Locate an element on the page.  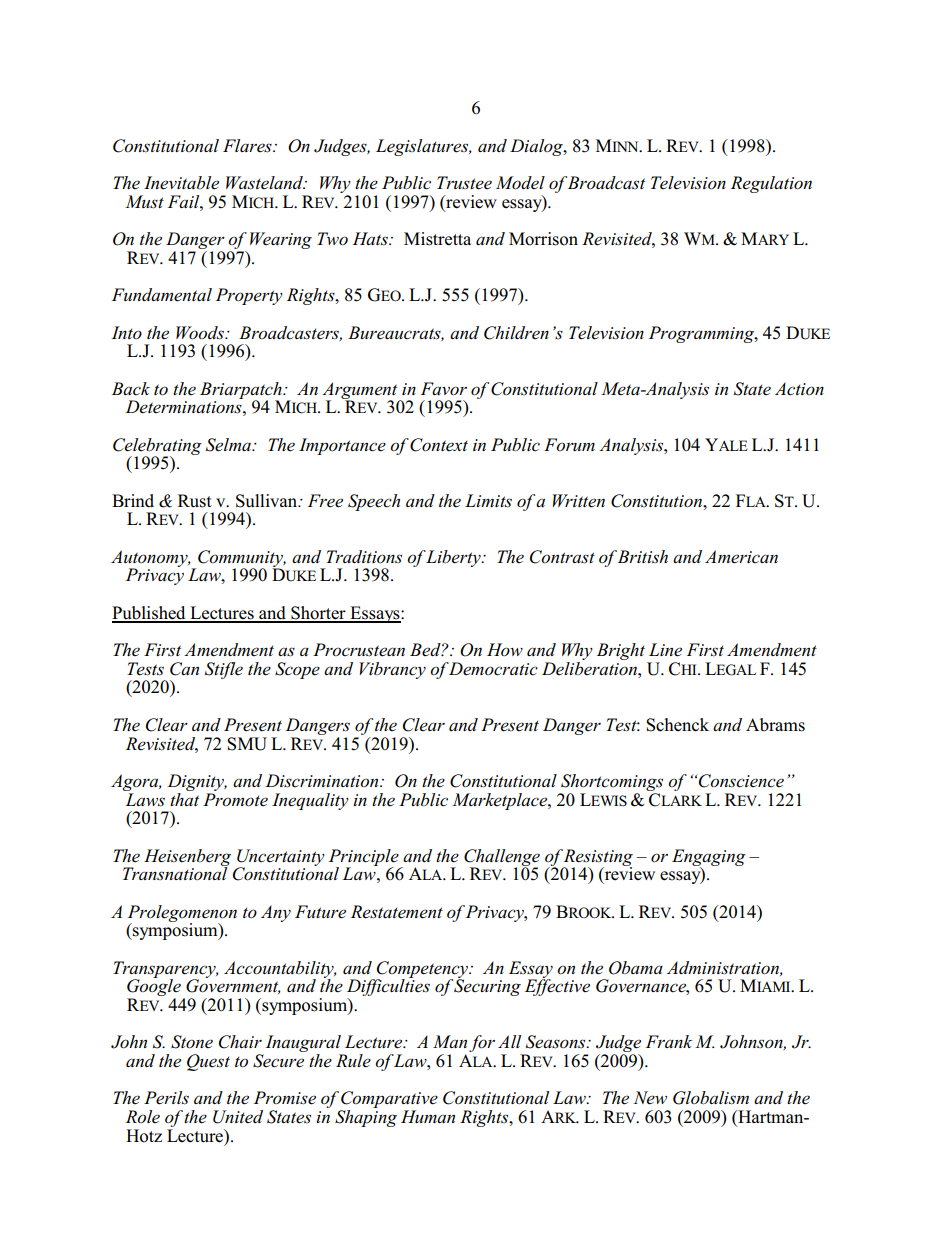
American is located at coordinates (741, 557).
